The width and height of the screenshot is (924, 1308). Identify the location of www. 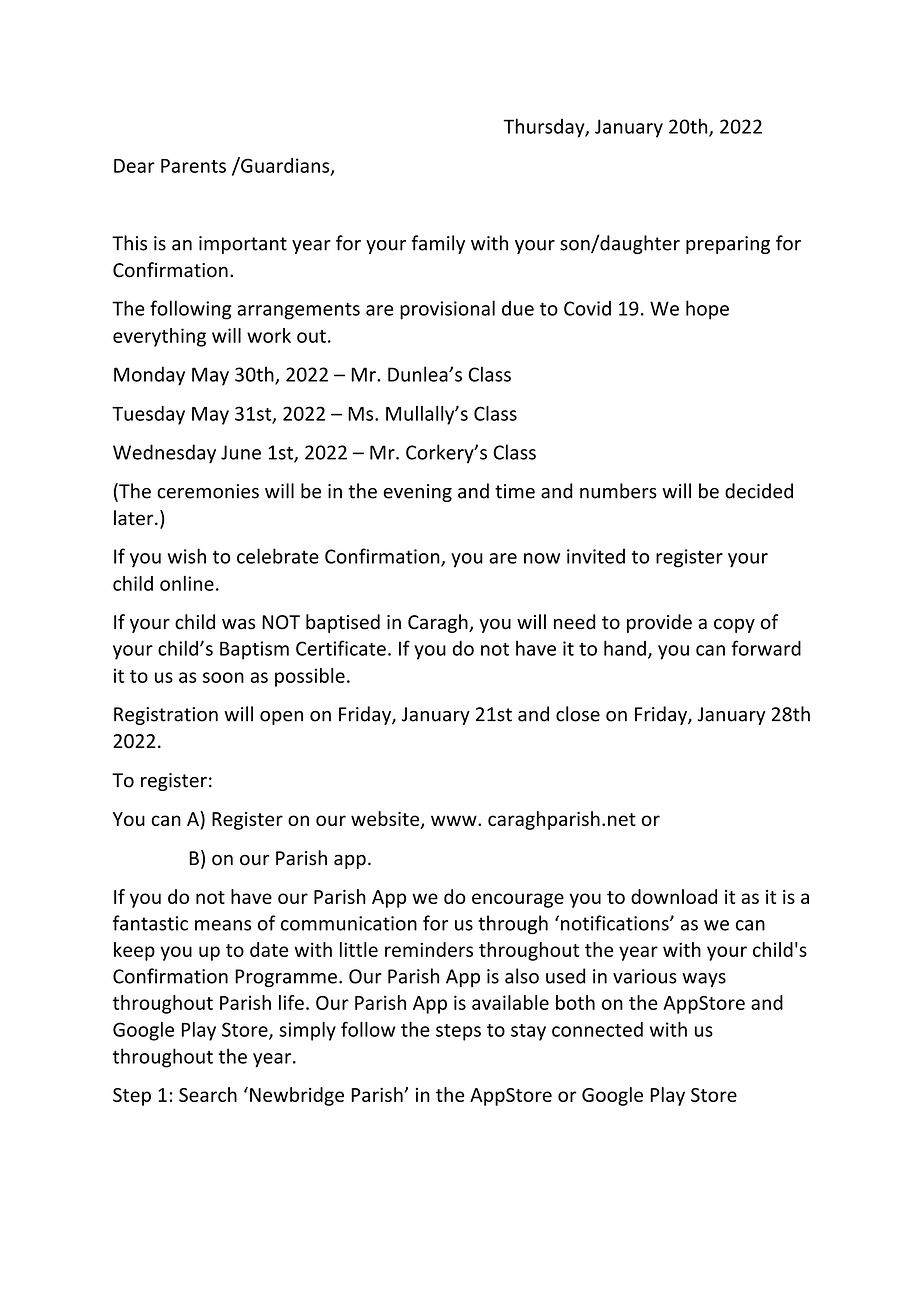
(455, 820).
